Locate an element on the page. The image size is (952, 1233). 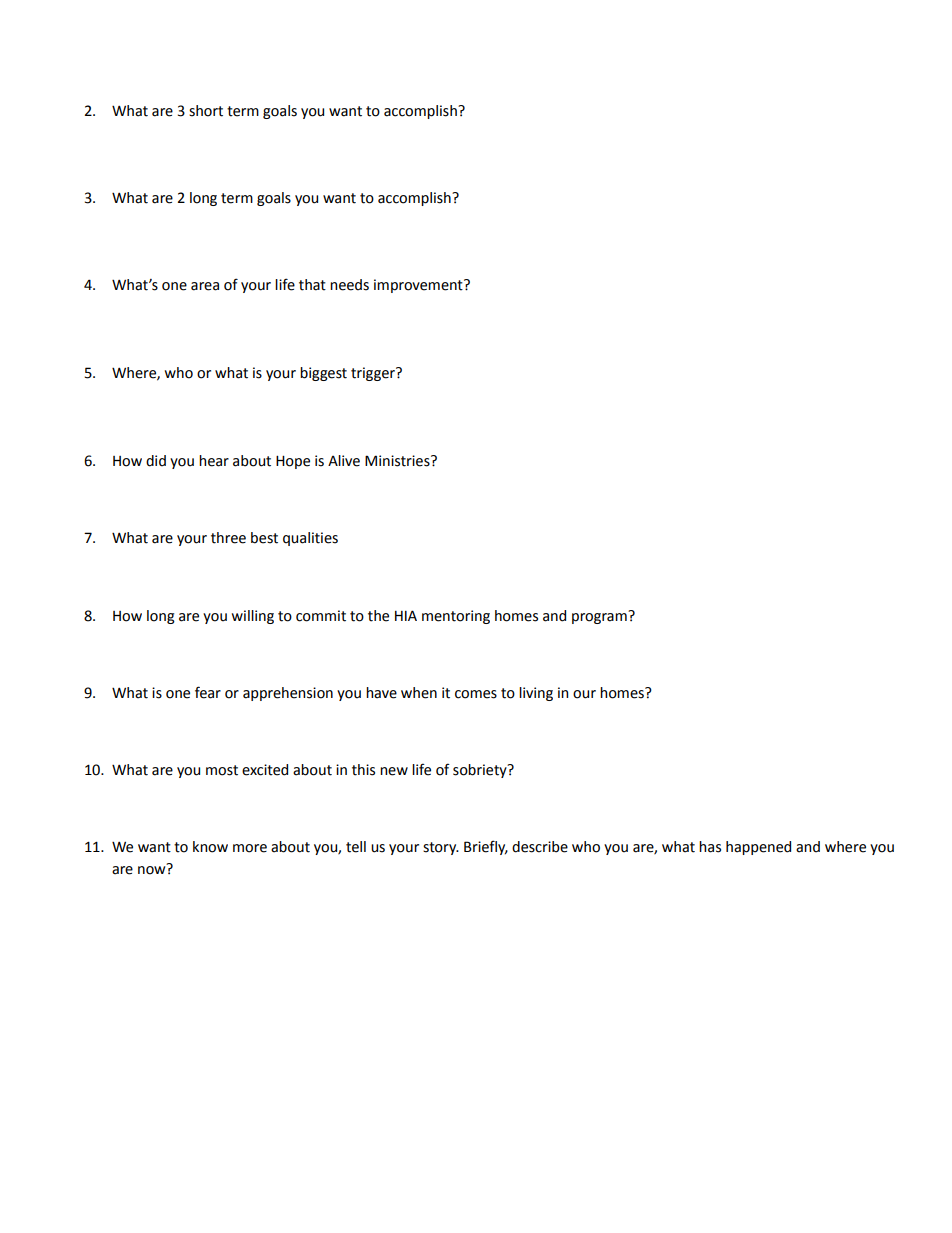
has is located at coordinates (710, 847).
